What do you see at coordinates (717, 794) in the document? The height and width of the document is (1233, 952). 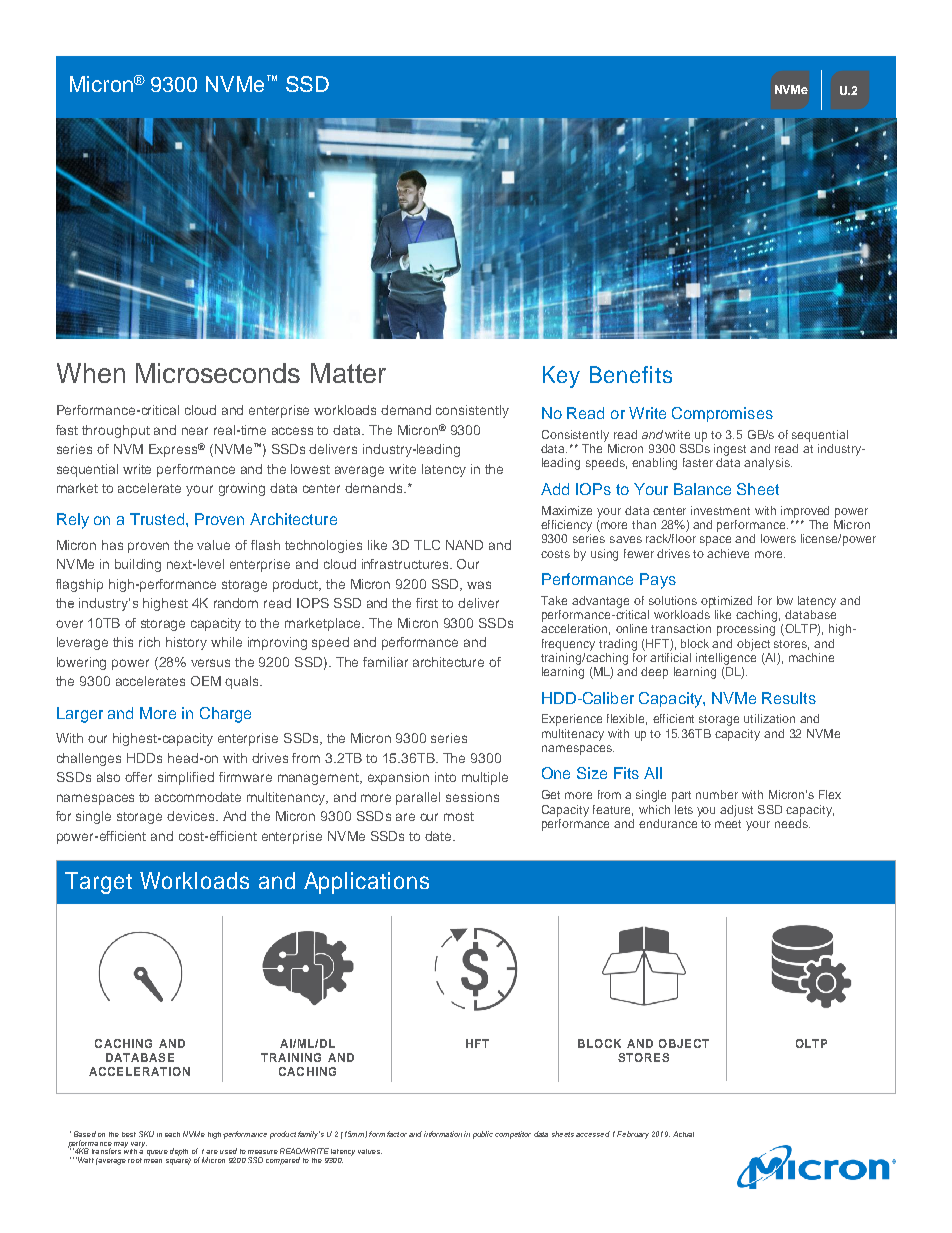 I see `number` at bounding box center [717, 794].
